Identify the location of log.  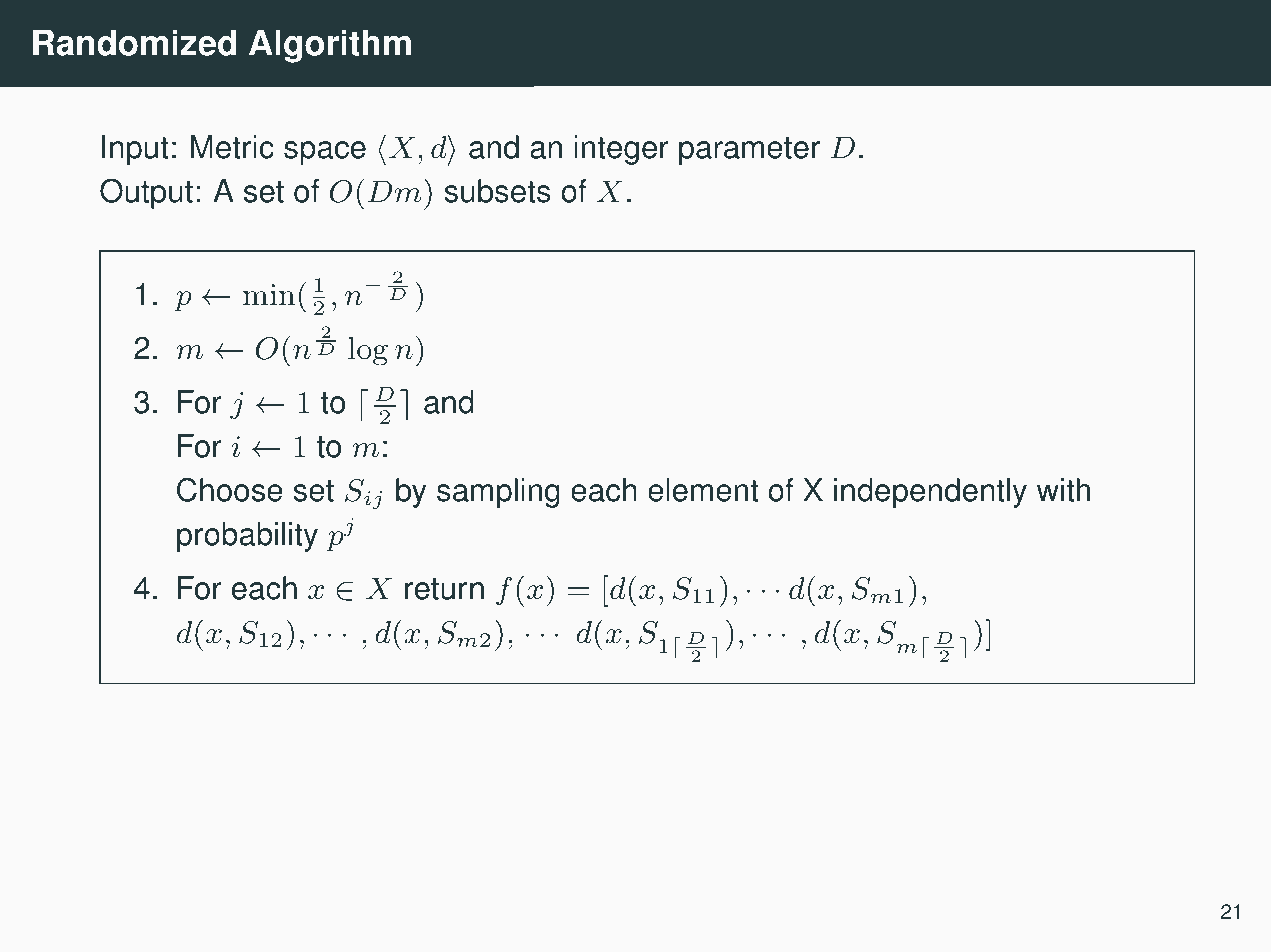
(368, 351).
